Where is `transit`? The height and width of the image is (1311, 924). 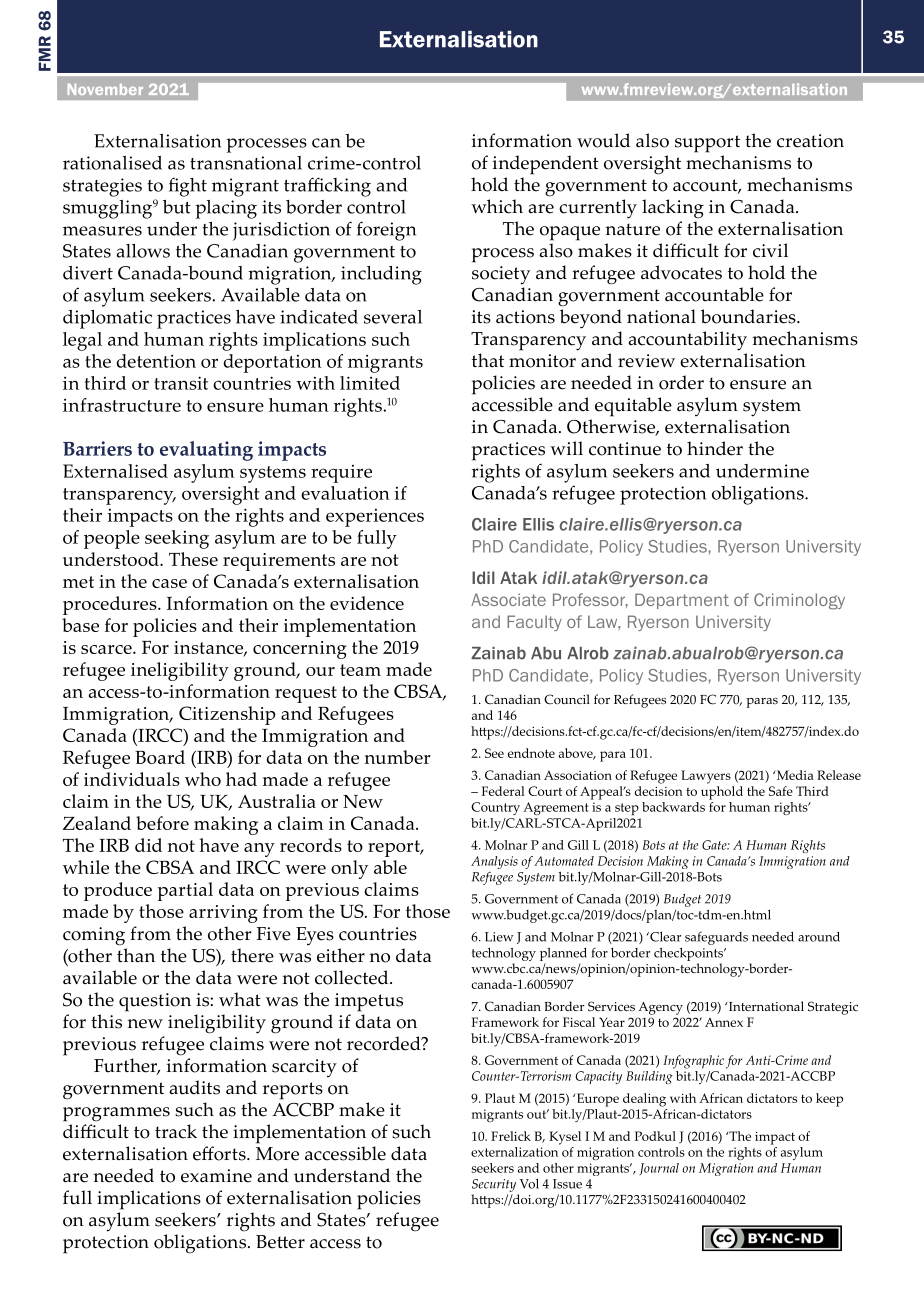
transit is located at coordinates (181, 383).
